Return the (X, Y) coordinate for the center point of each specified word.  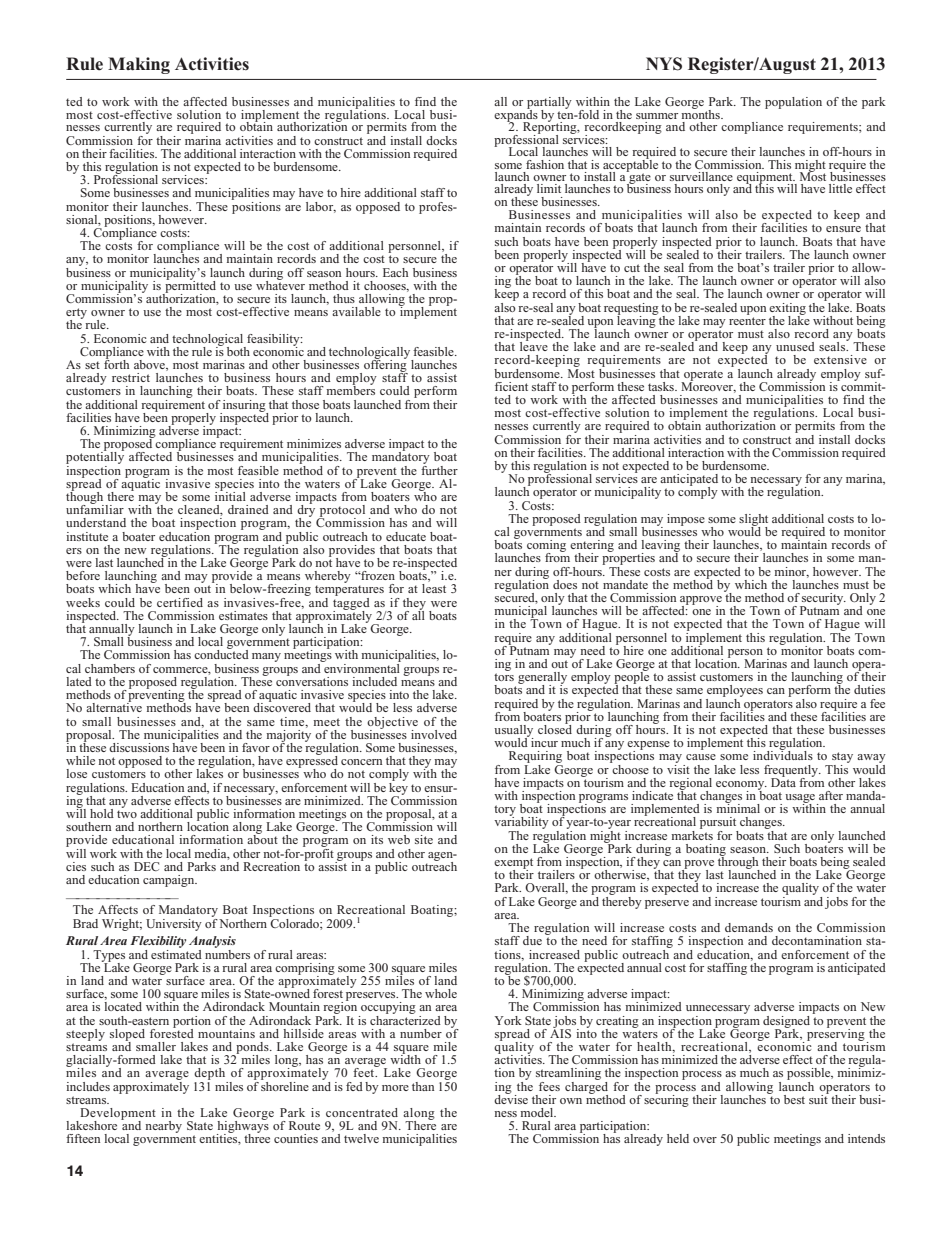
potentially (95, 458)
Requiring (536, 758)
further (439, 469)
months (701, 113)
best (794, 1099)
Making (139, 65)
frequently (792, 772)
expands (516, 115)
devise (511, 1098)
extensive (840, 359)
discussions (139, 747)
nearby (163, 1127)
